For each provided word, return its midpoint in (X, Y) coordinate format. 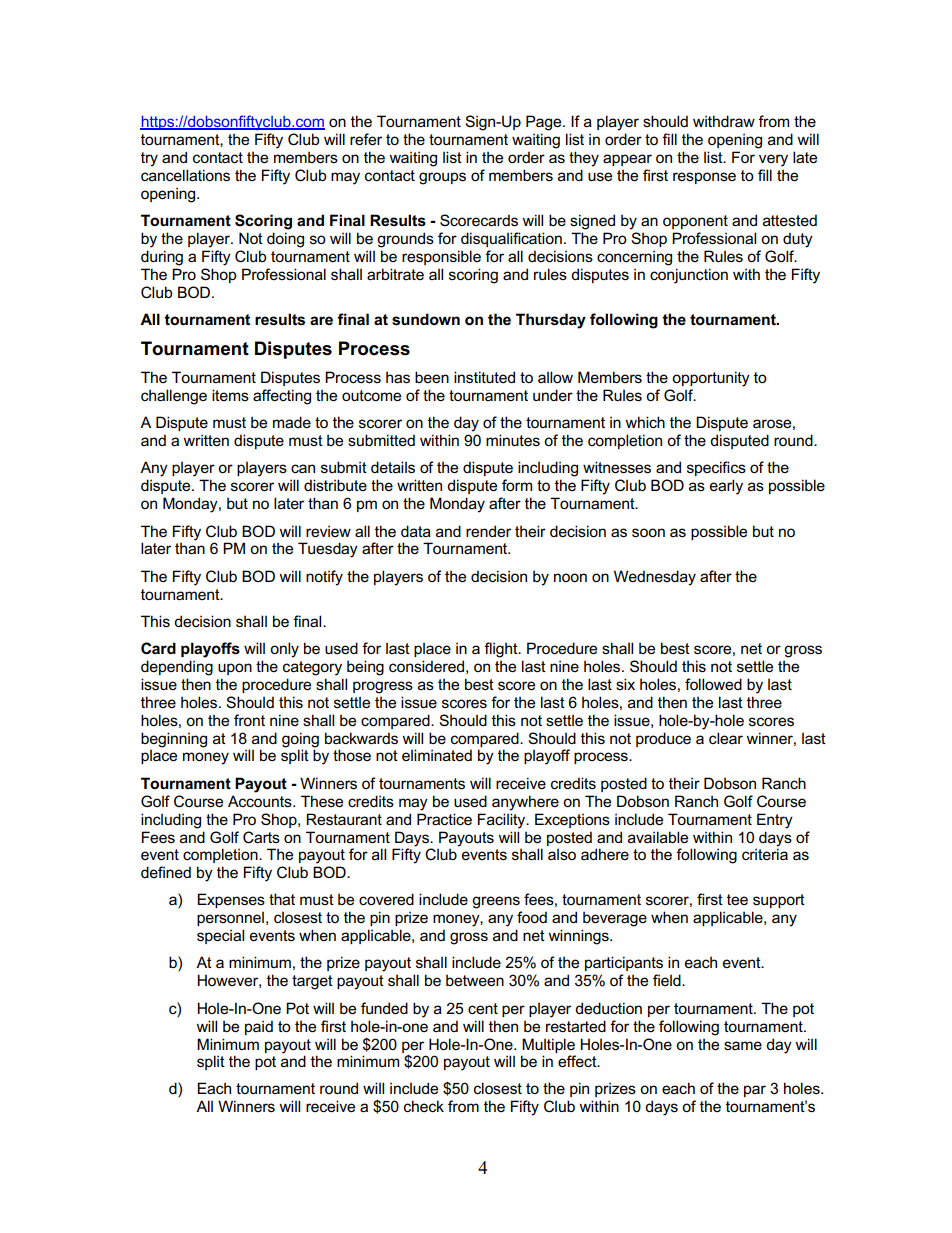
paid (259, 1027)
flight (502, 650)
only (284, 650)
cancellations (185, 175)
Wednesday (655, 578)
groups (442, 178)
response (704, 178)
